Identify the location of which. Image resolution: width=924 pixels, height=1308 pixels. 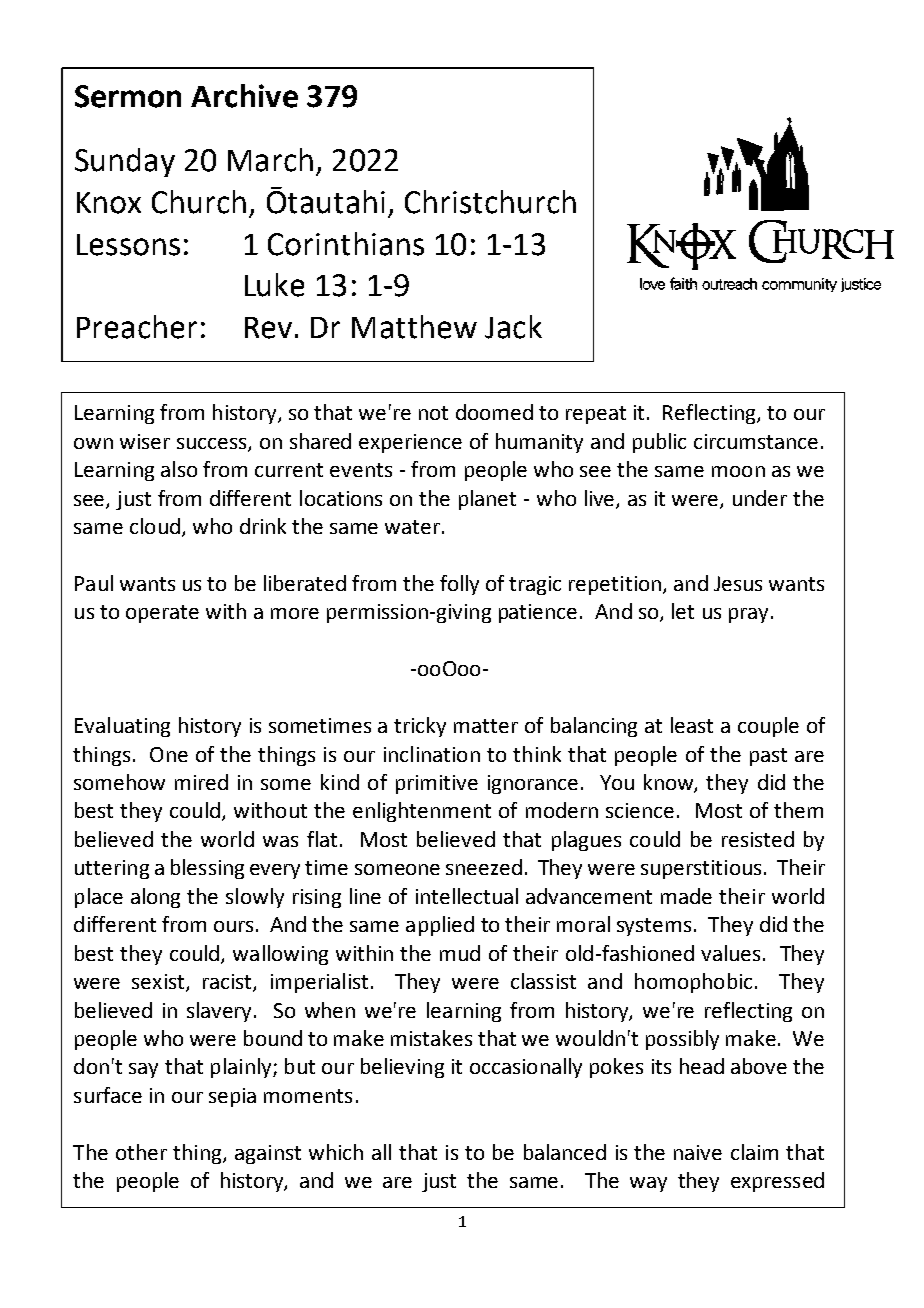
(336, 1152).
